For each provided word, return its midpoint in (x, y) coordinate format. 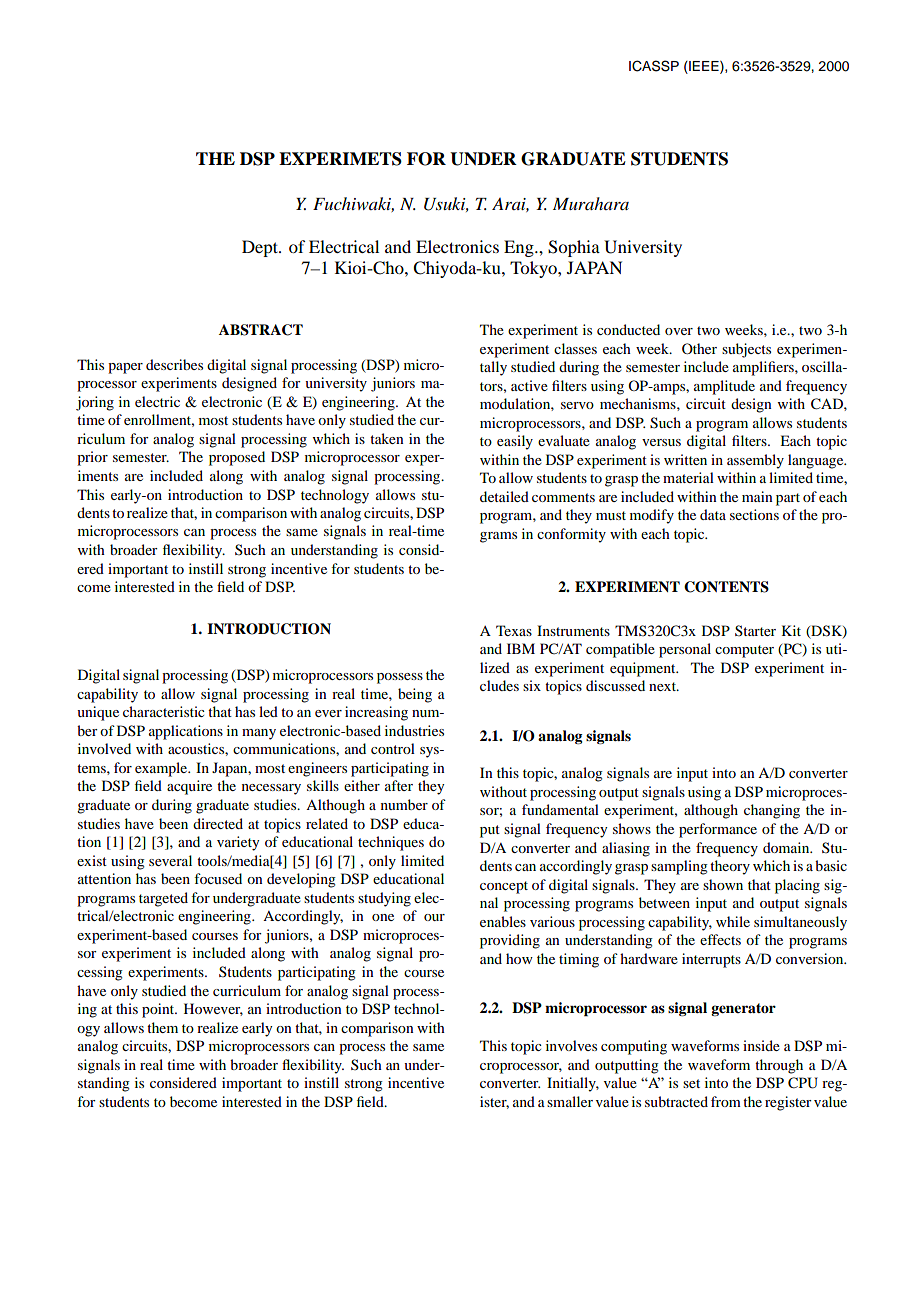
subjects (746, 350)
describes (174, 364)
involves (571, 1045)
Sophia (574, 248)
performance (718, 830)
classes (575, 348)
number (404, 804)
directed (218, 823)
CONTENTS (726, 587)
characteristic (164, 711)
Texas (514, 630)
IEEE (704, 67)
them (162, 1027)
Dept (261, 248)
